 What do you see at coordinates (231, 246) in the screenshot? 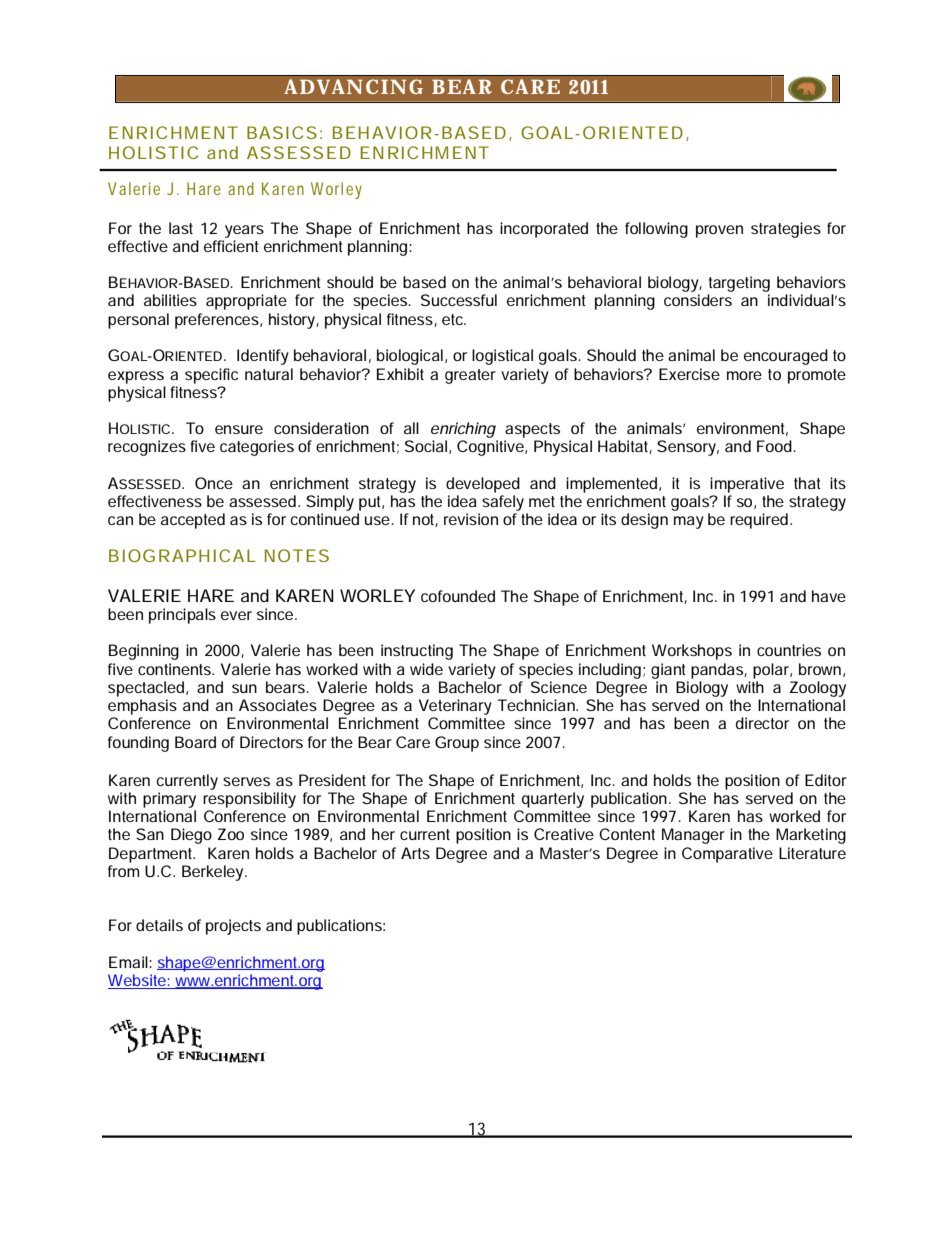
I see `efficient` at bounding box center [231, 246].
